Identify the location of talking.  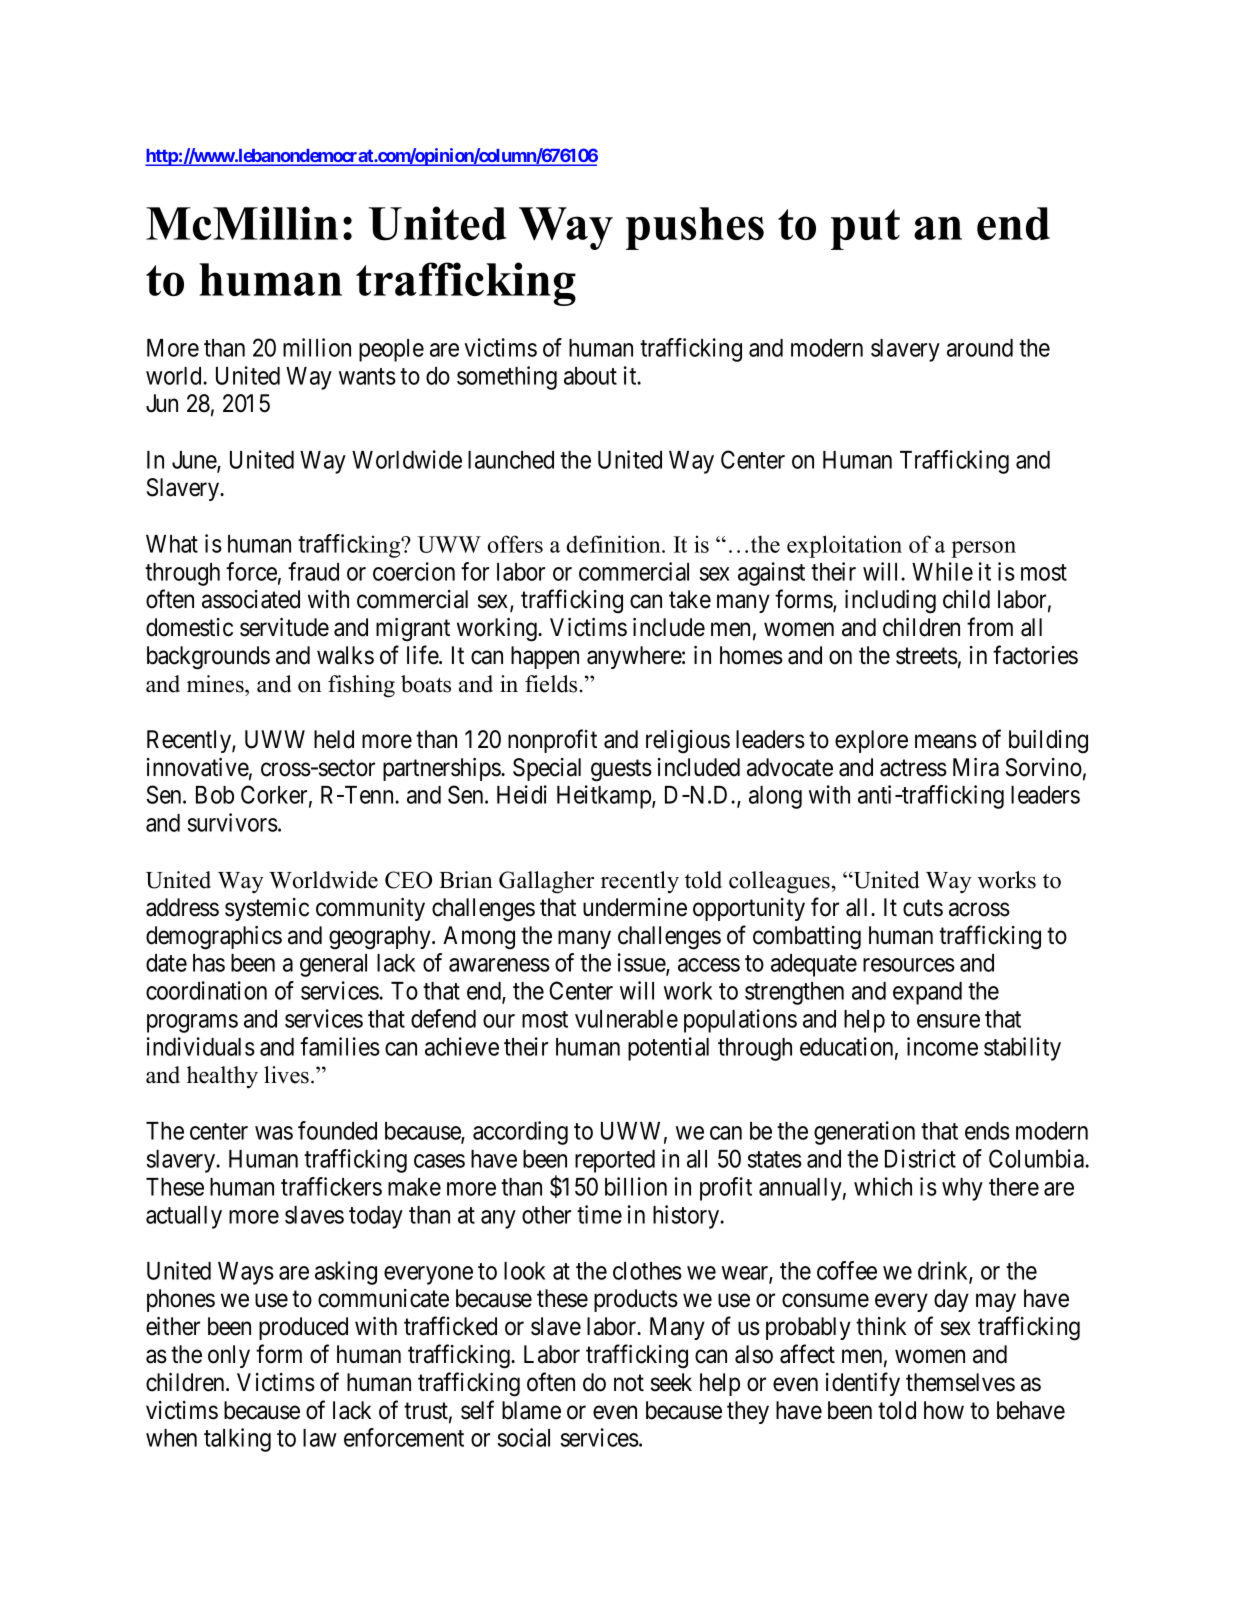
(237, 1440).
